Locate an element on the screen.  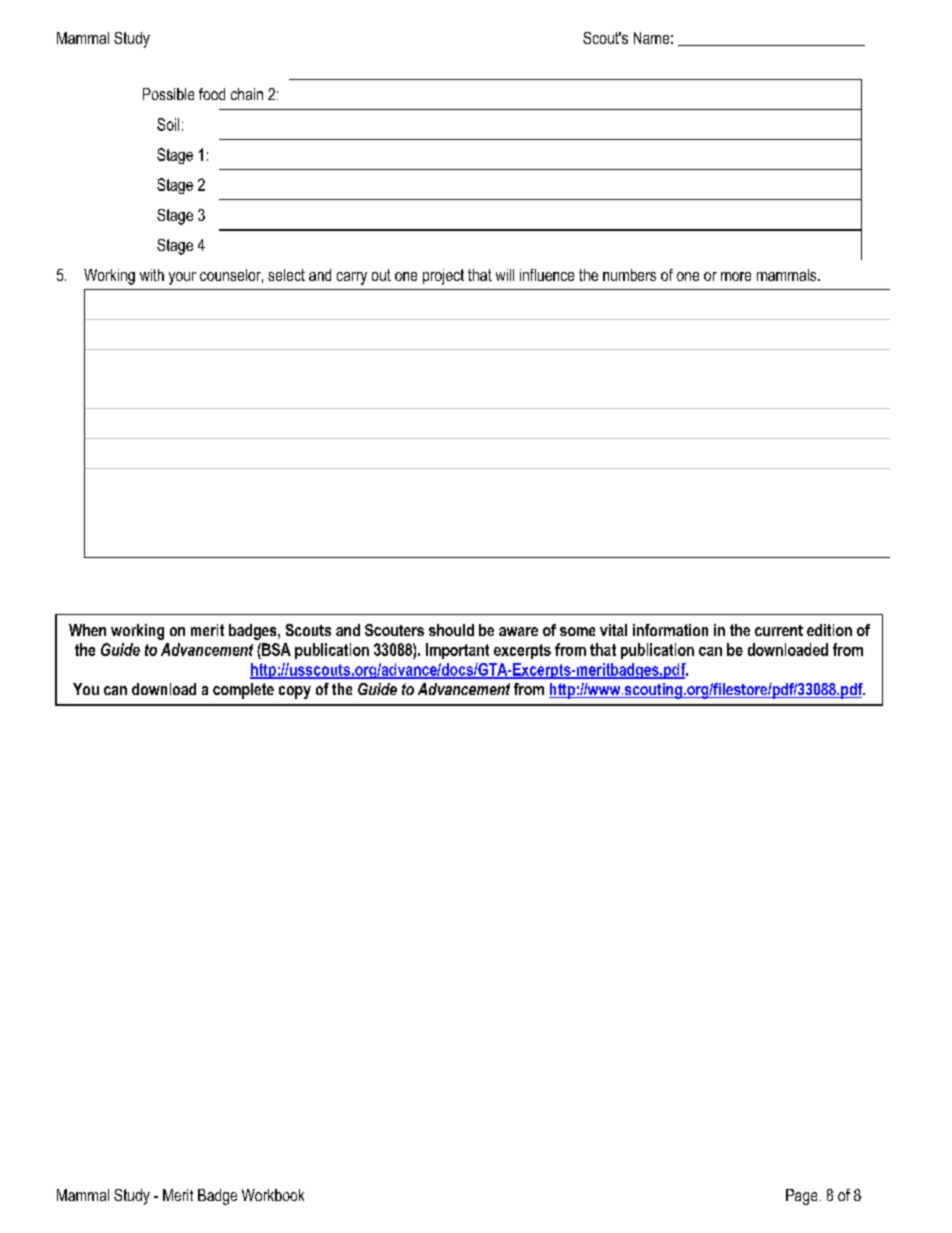
Important is located at coordinates (457, 651).
